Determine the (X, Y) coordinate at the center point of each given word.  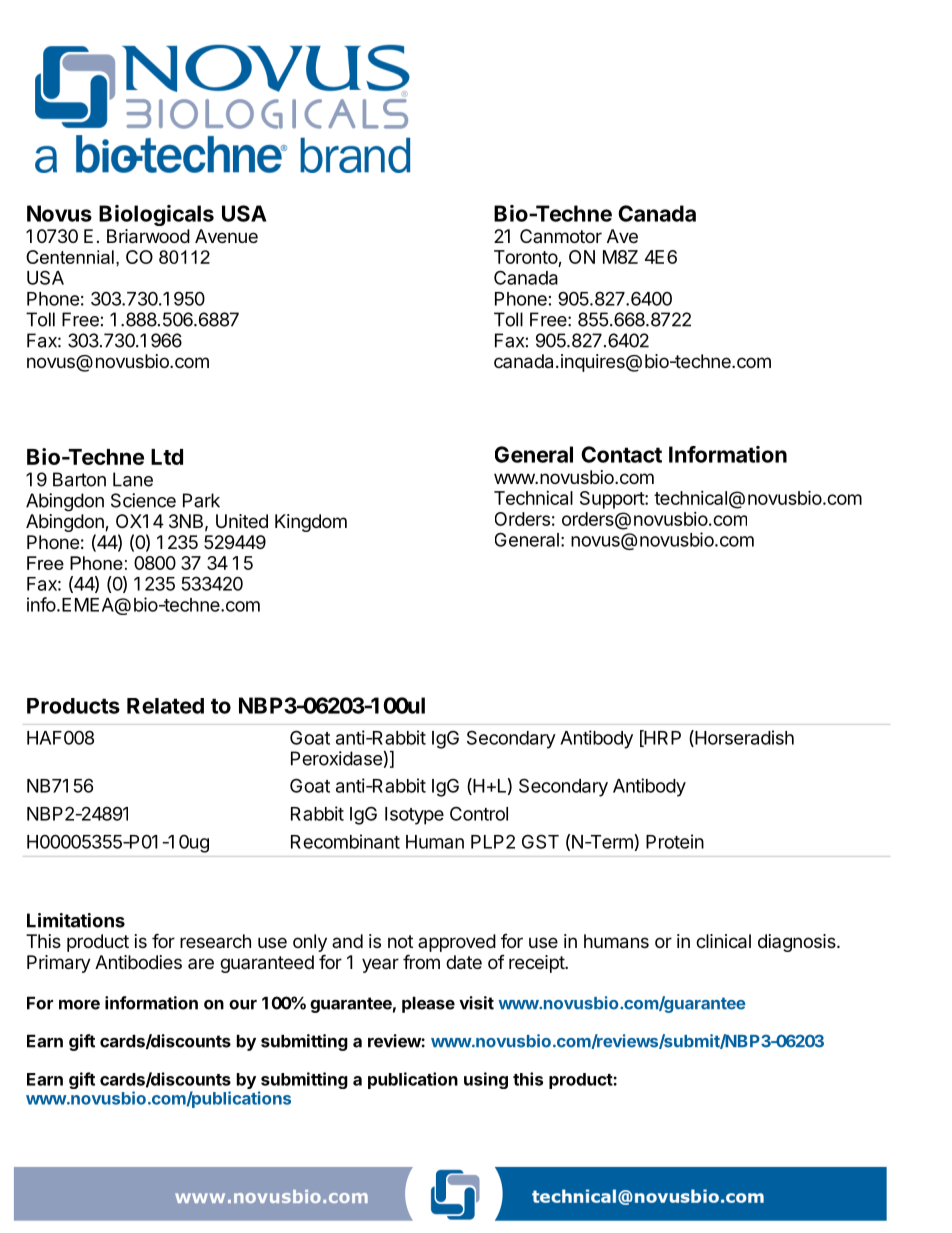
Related (165, 706)
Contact (621, 454)
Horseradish (743, 738)
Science (143, 500)
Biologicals (156, 215)
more (79, 1004)
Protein (675, 841)
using (486, 1080)
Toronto (526, 257)
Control (479, 813)
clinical (723, 941)
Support (613, 500)
